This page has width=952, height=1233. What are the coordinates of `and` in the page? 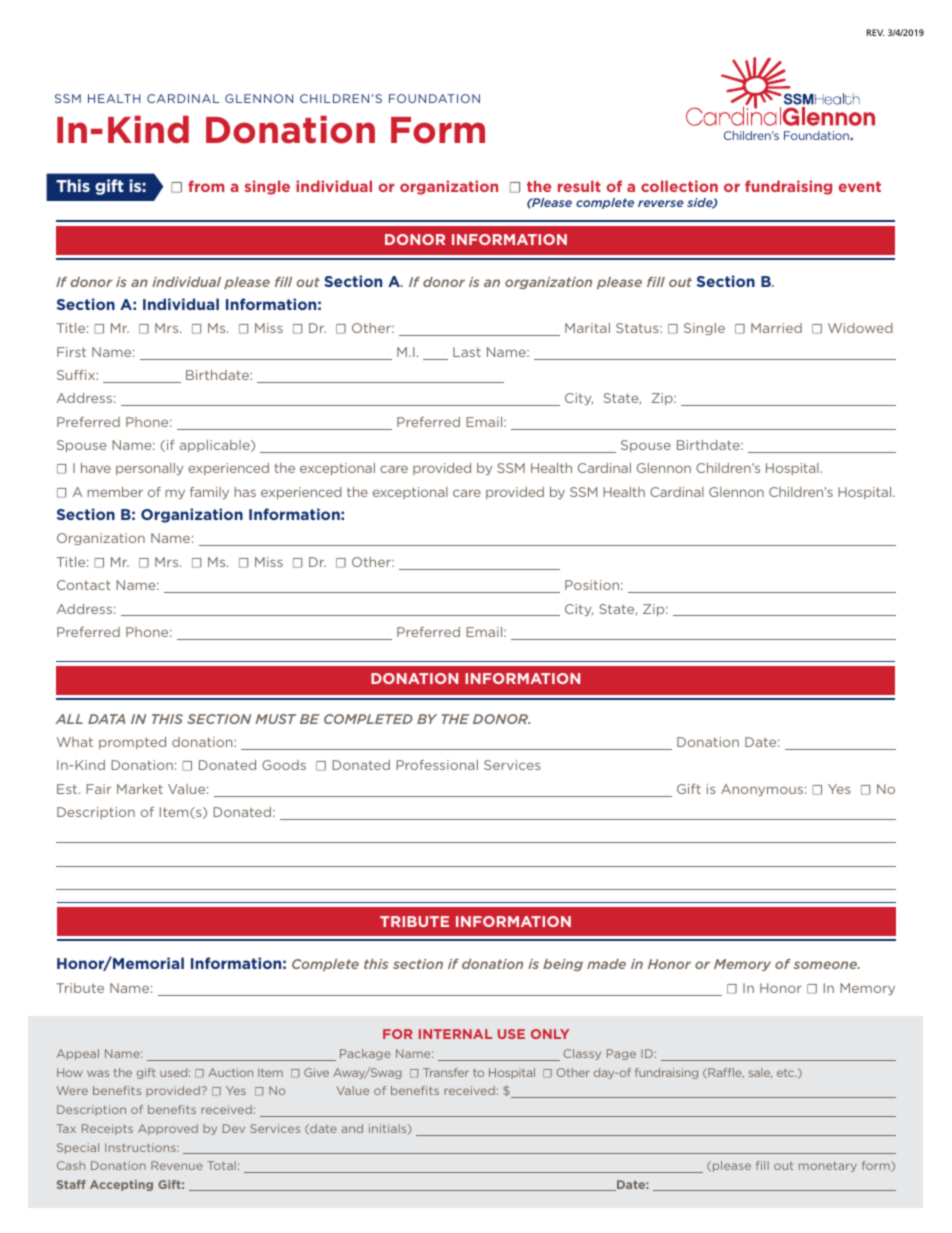 It's located at (352, 1128).
